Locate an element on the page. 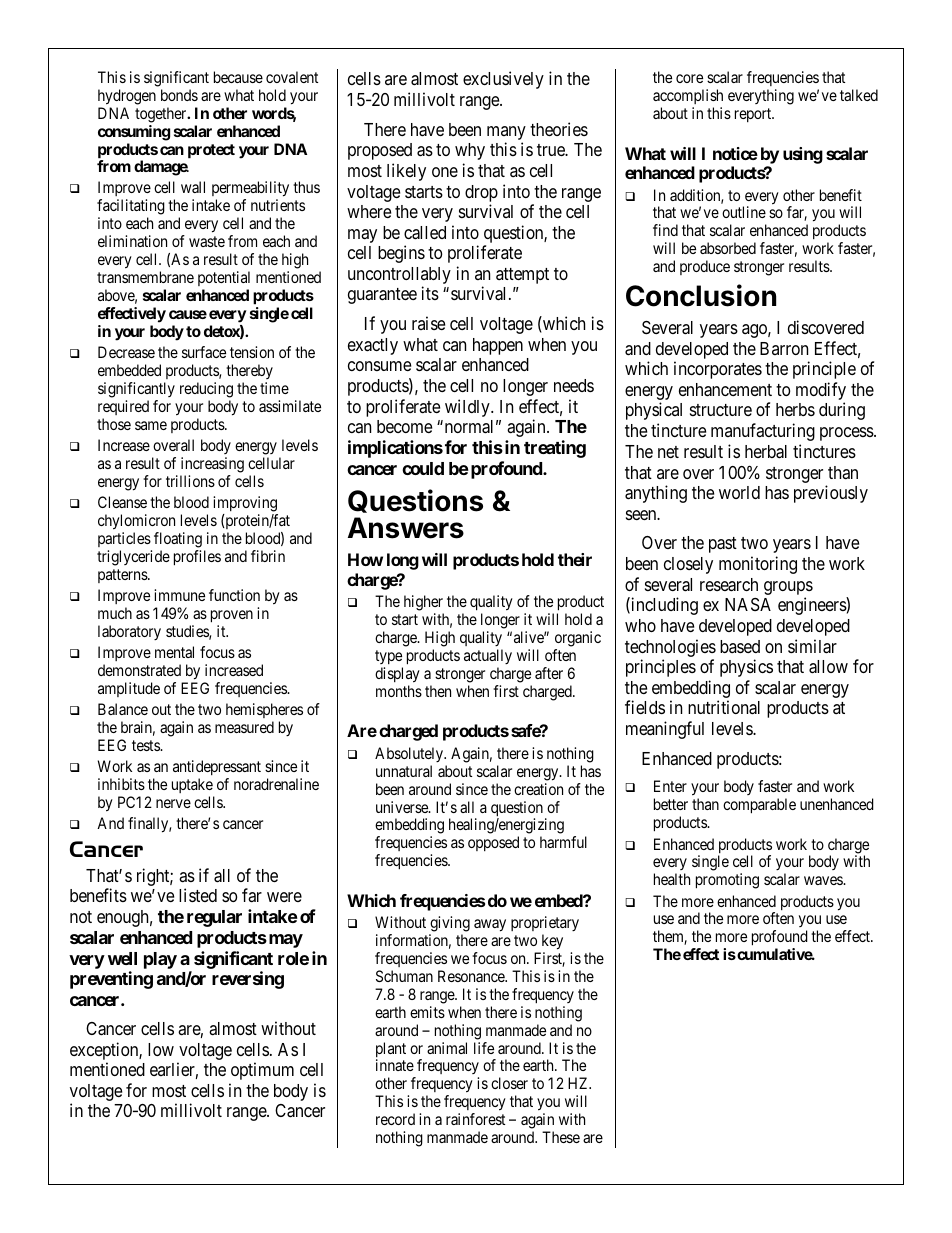 Image resolution: width=952 pixels, height=1233 pixels. bonds is located at coordinates (179, 95).
